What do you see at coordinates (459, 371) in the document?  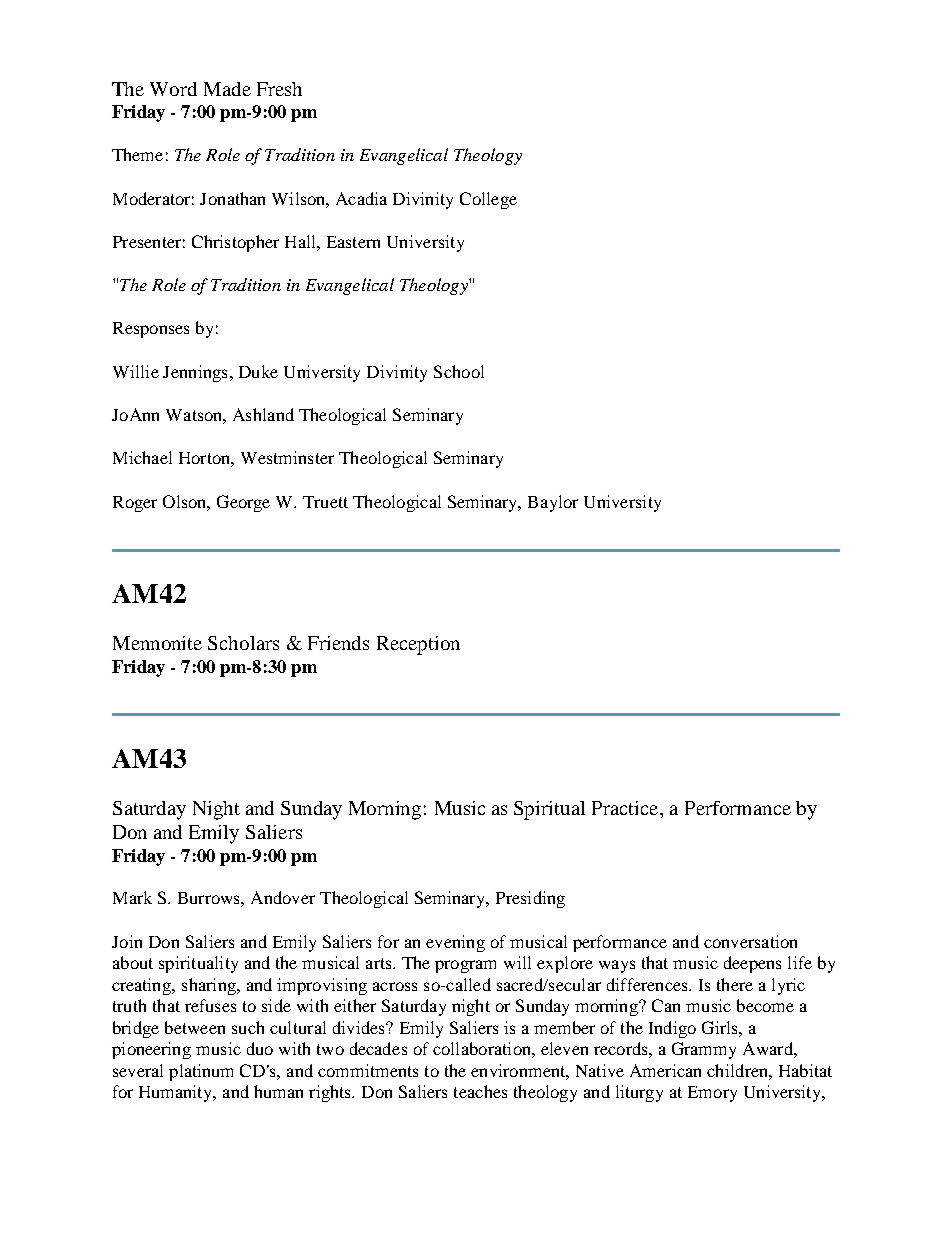 I see `School` at bounding box center [459, 371].
